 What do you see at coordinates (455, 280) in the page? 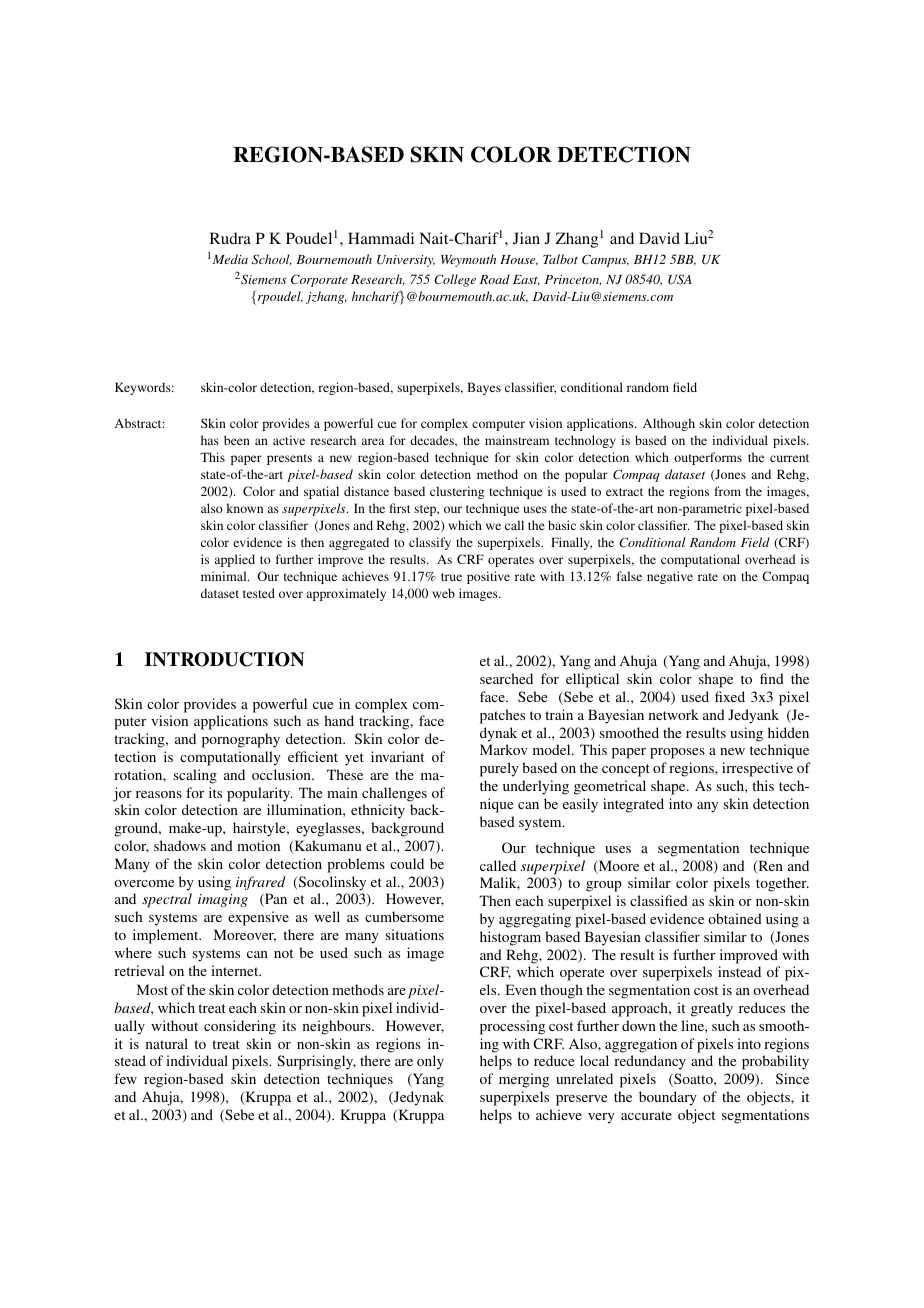
I see `College` at bounding box center [455, 280].
